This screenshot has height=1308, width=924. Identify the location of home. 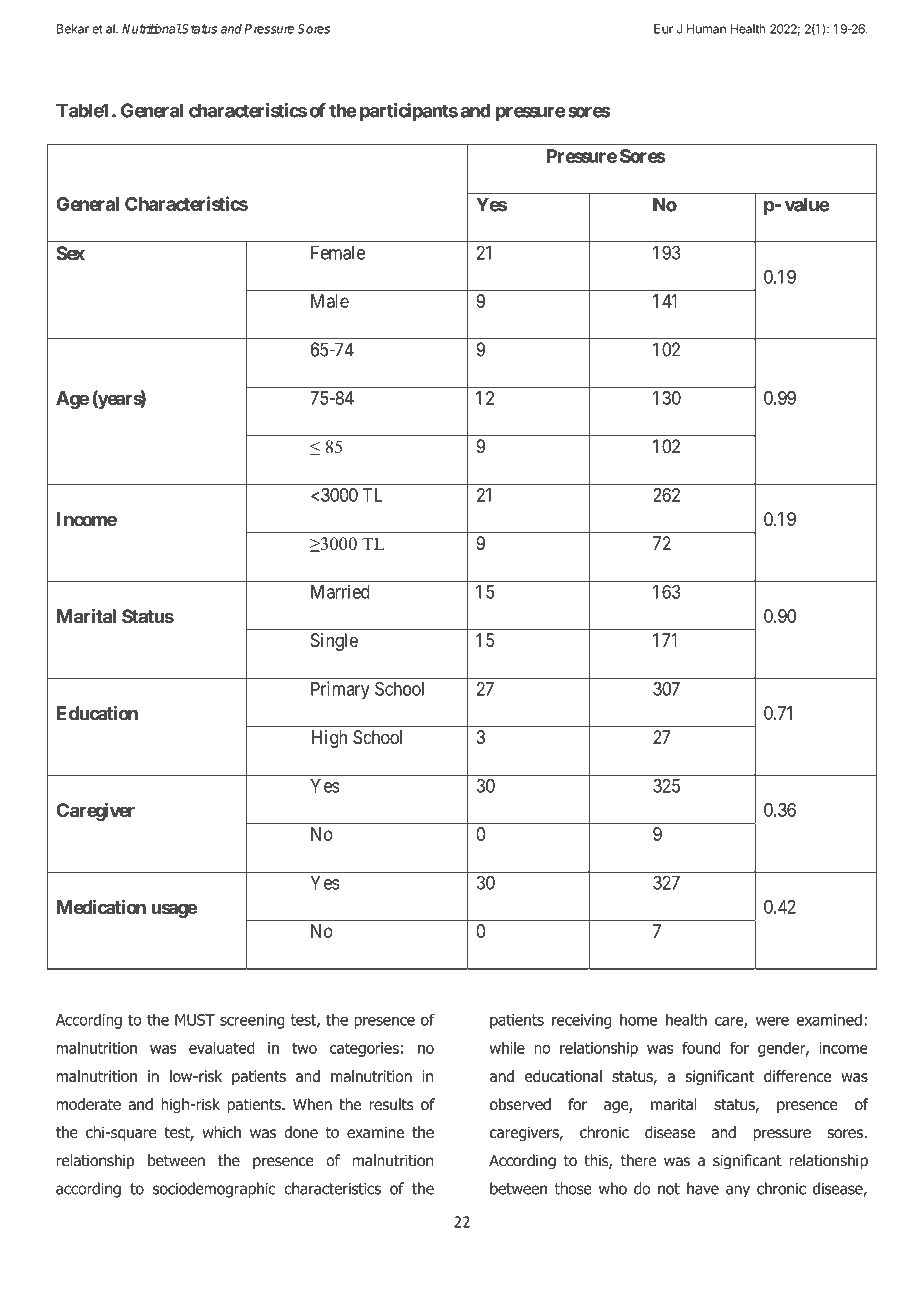
(638, 1019).
